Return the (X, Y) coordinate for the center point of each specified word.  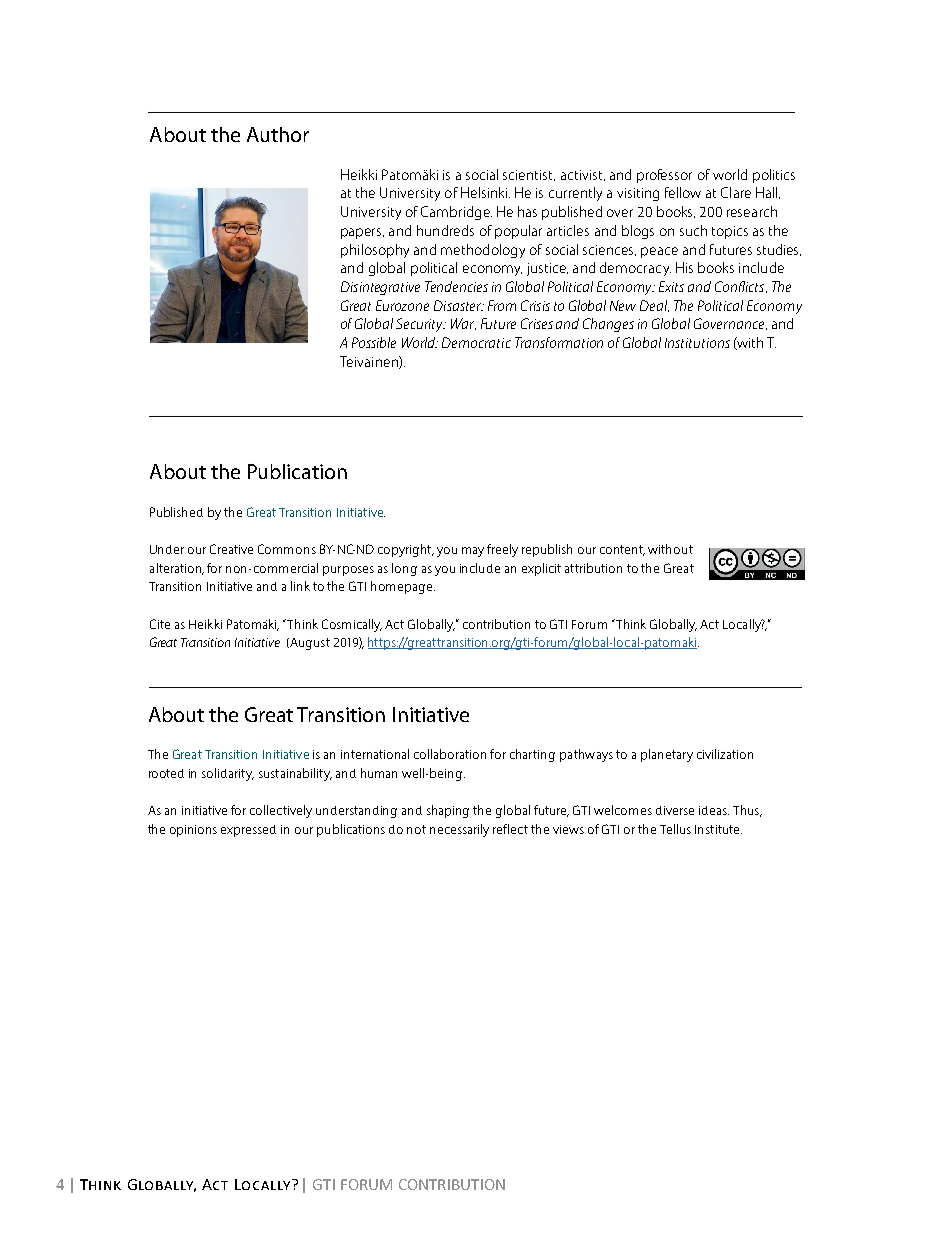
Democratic (476, 342)
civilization (725, 754)
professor (664, 176)
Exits (671, 286)
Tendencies (456, 286)
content (622, 550)
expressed (248, 831)
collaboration (450, 754)
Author (278, 134)
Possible (374, 342)
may (473, 552)
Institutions (697, 343)
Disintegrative (380, 288)
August (309, 644)
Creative (231, 549)
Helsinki (485, 192)
